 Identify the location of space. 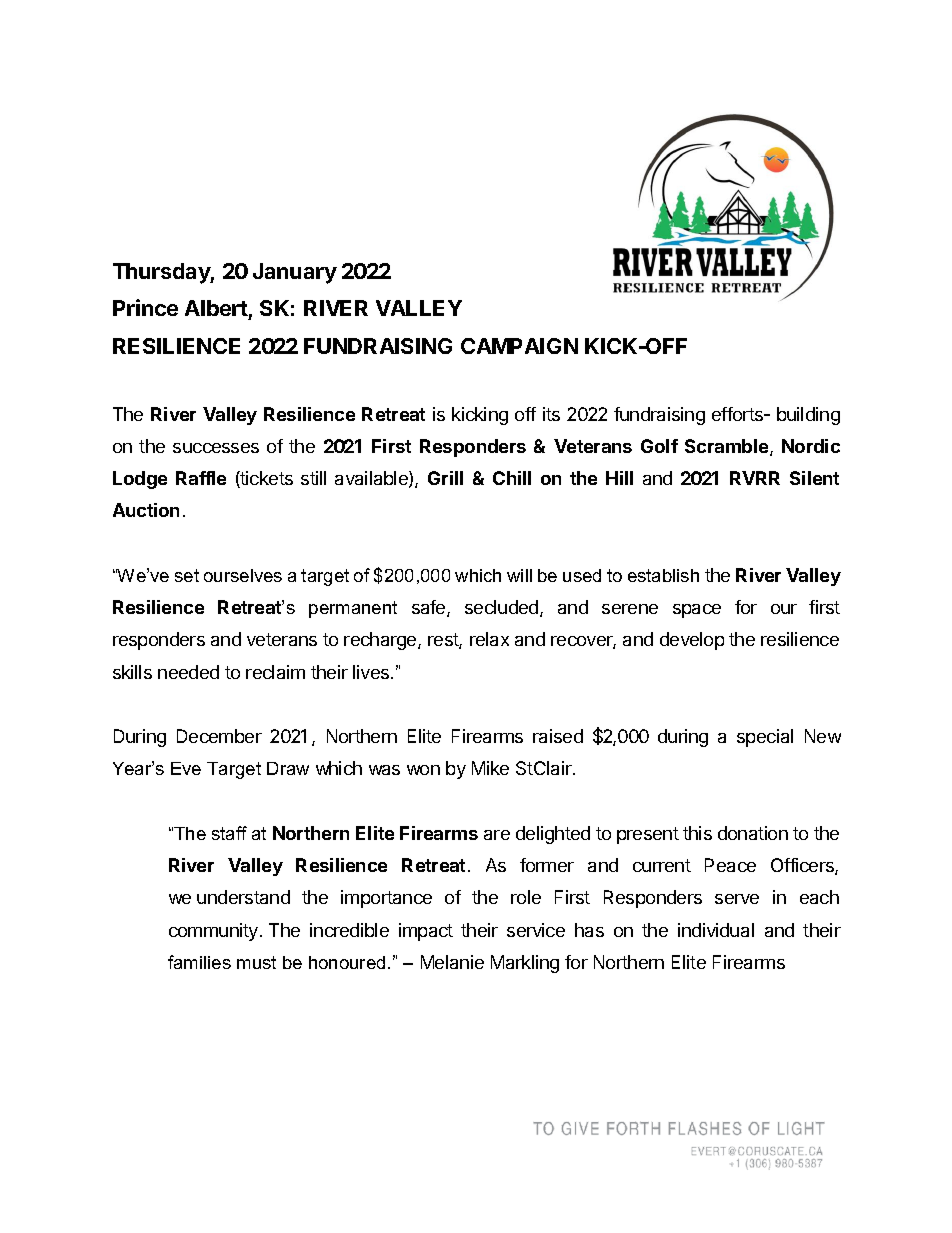
(697, 611).
